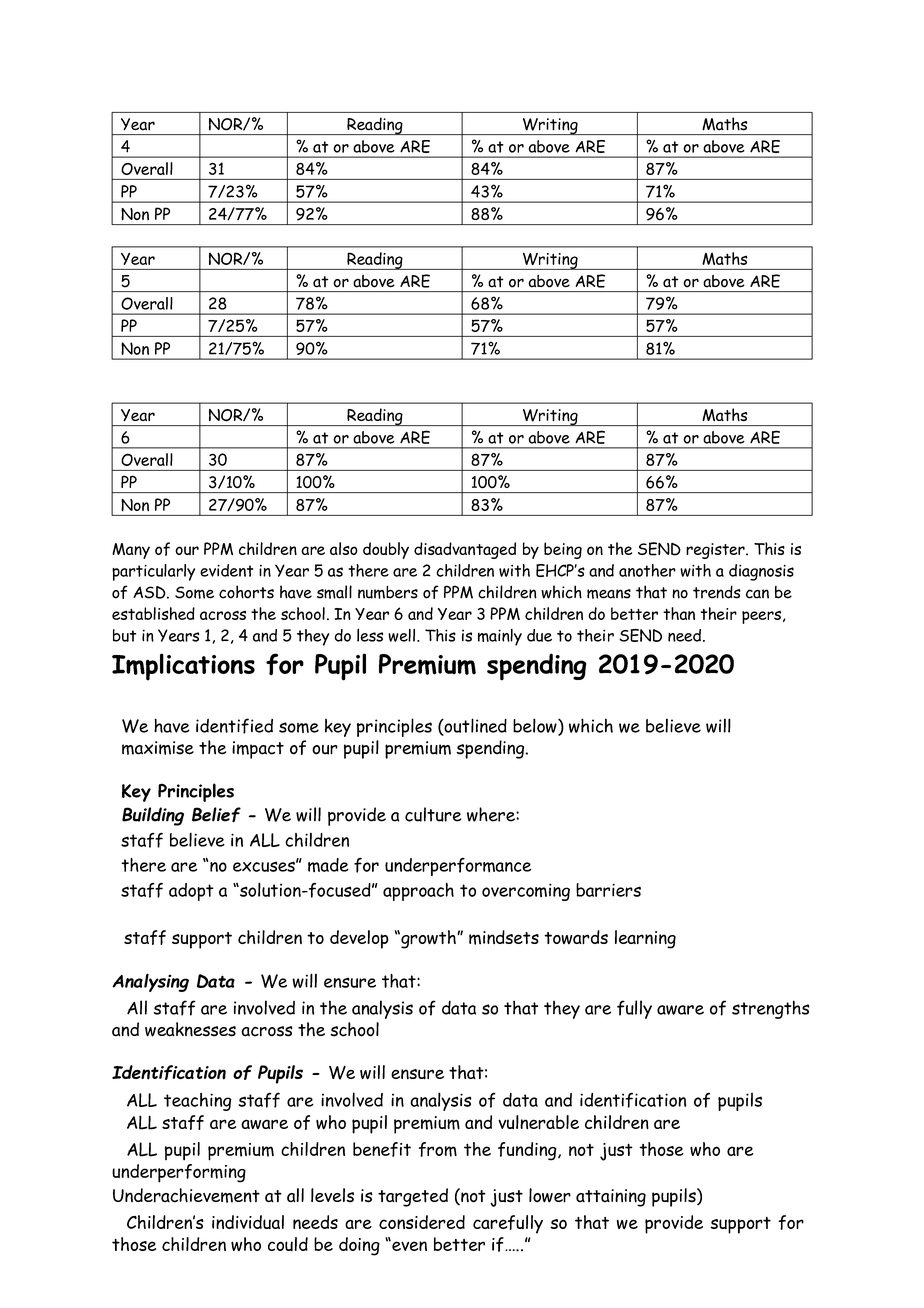  I want to click on identified, so click(234, 726).
